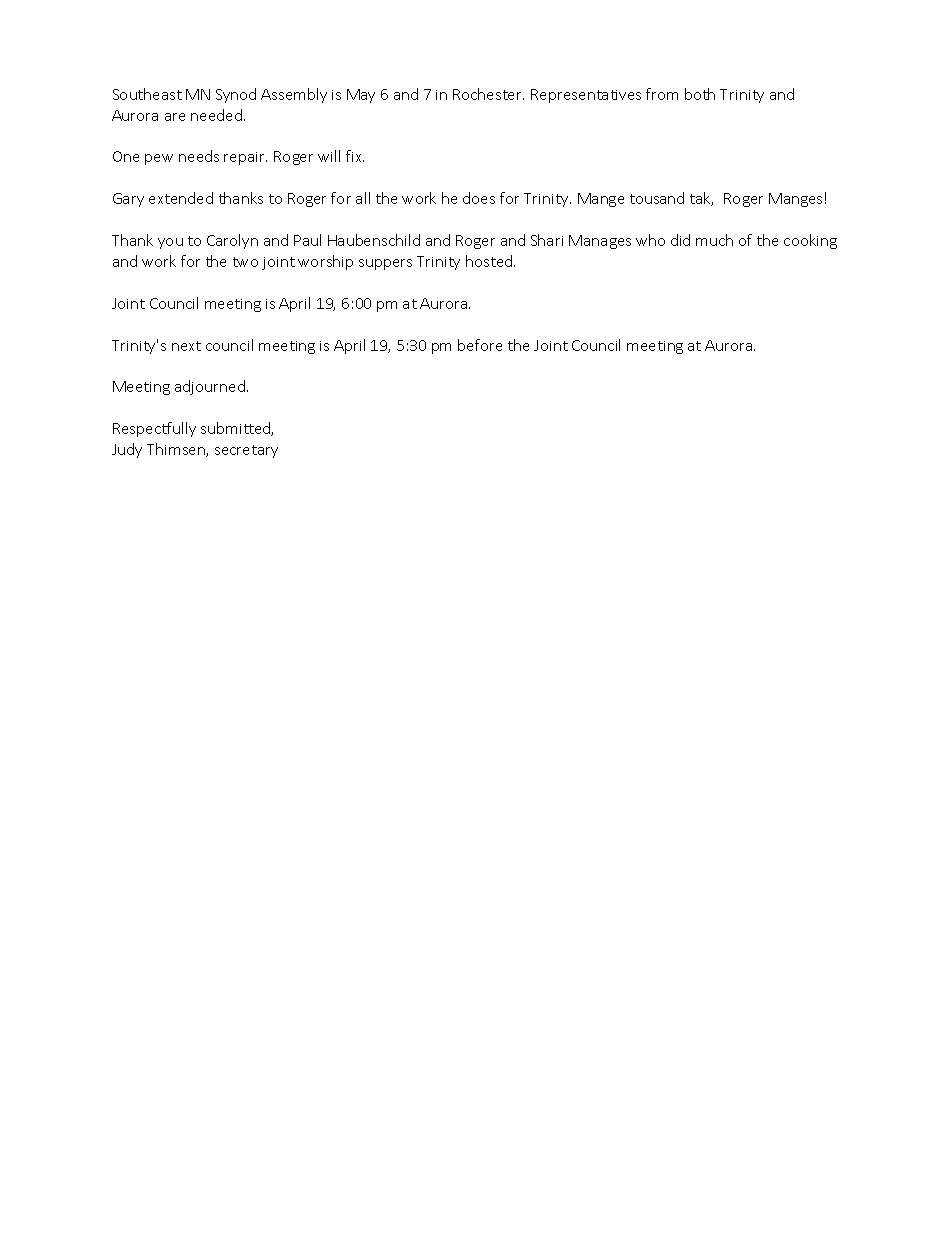  Describe the element at coordinates (488, 94) in the screenshot. I see `Rochester` at that location.
